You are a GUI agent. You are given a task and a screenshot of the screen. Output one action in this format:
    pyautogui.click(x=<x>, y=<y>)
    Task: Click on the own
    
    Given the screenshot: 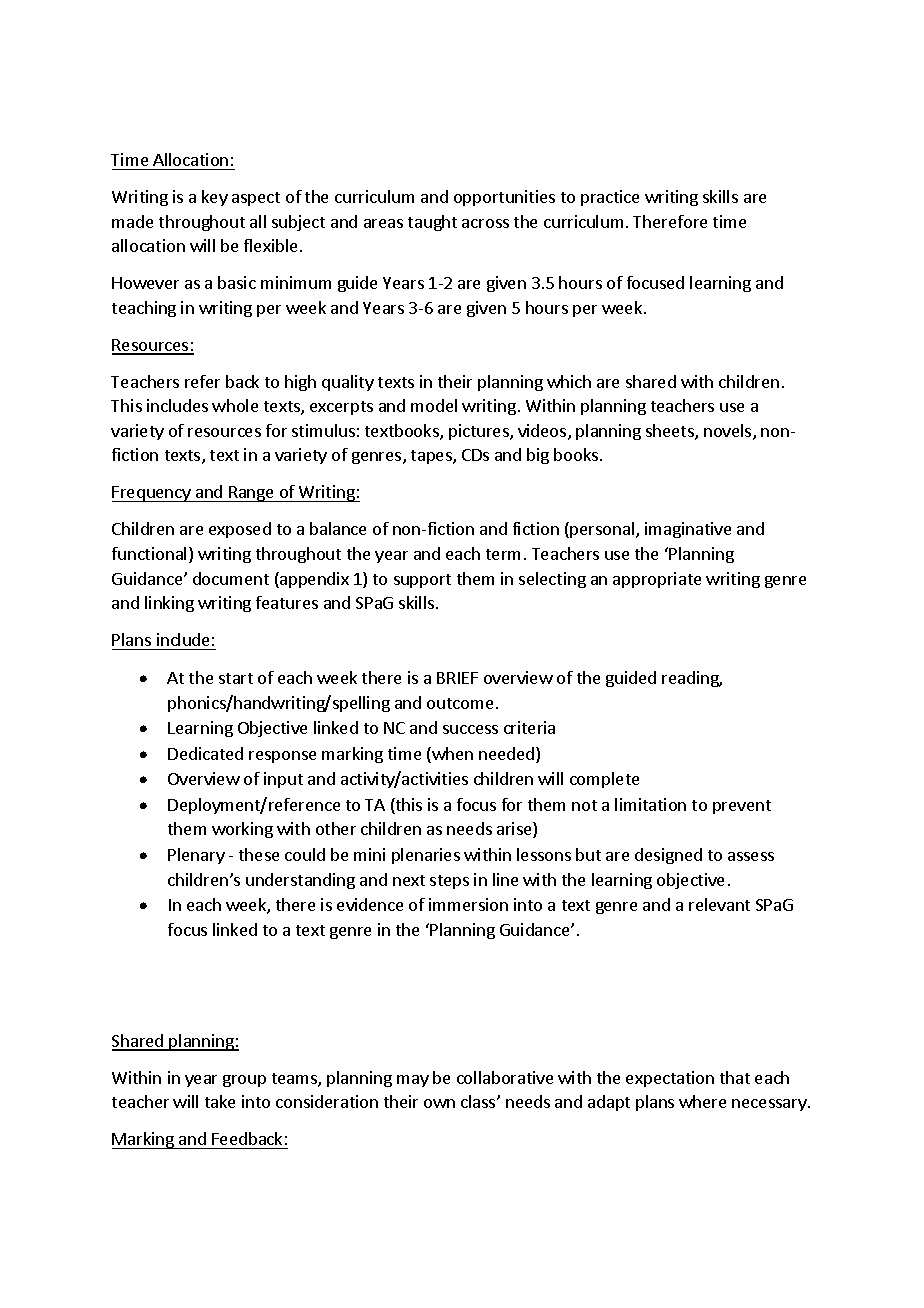 What is the action you would take?
    pyautogui.click(x=439, y=1103)
